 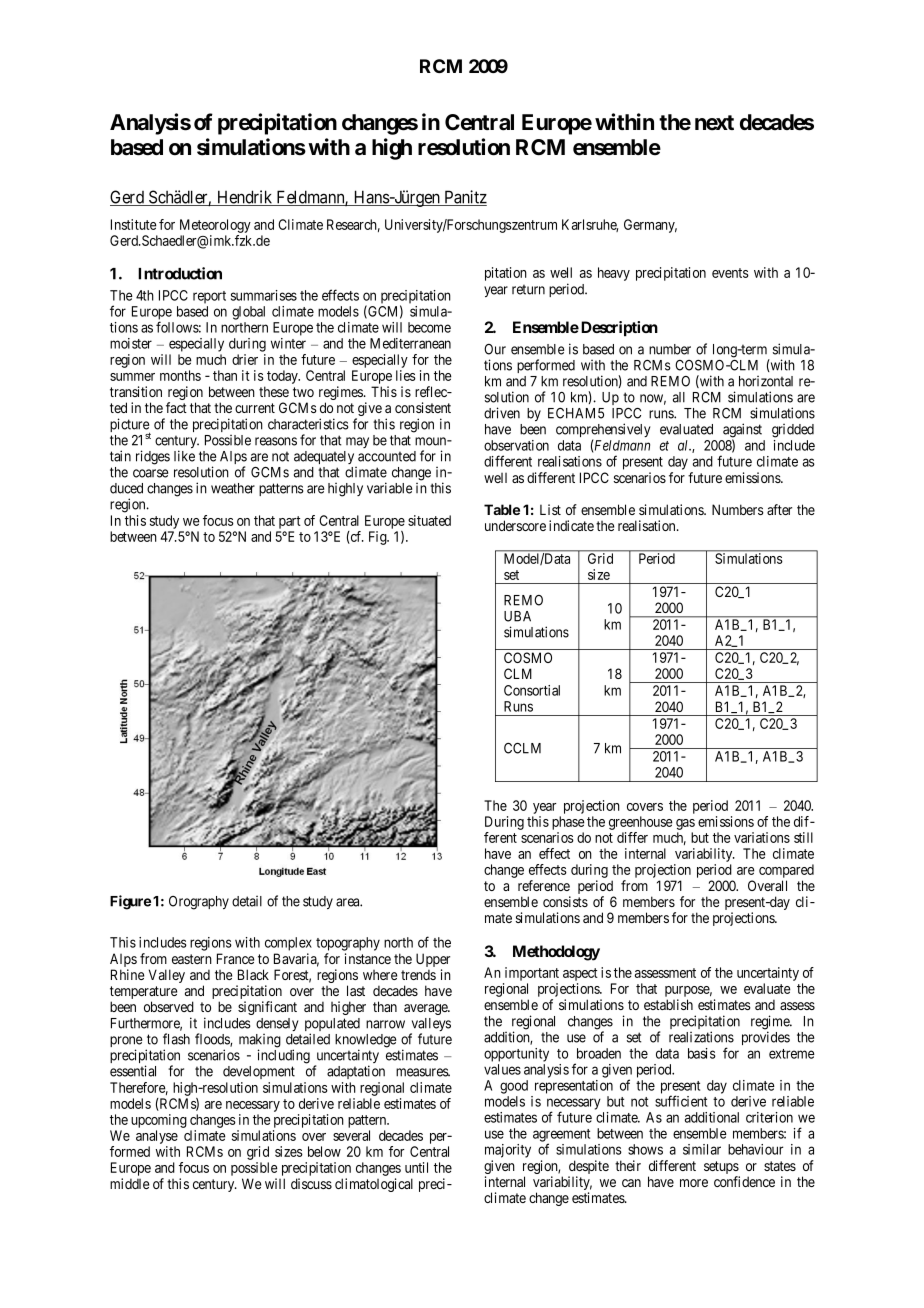 What do you see at coordinates (192, 959) in the screenshot?
I see `eastern` at bounding box center [192, 959].
